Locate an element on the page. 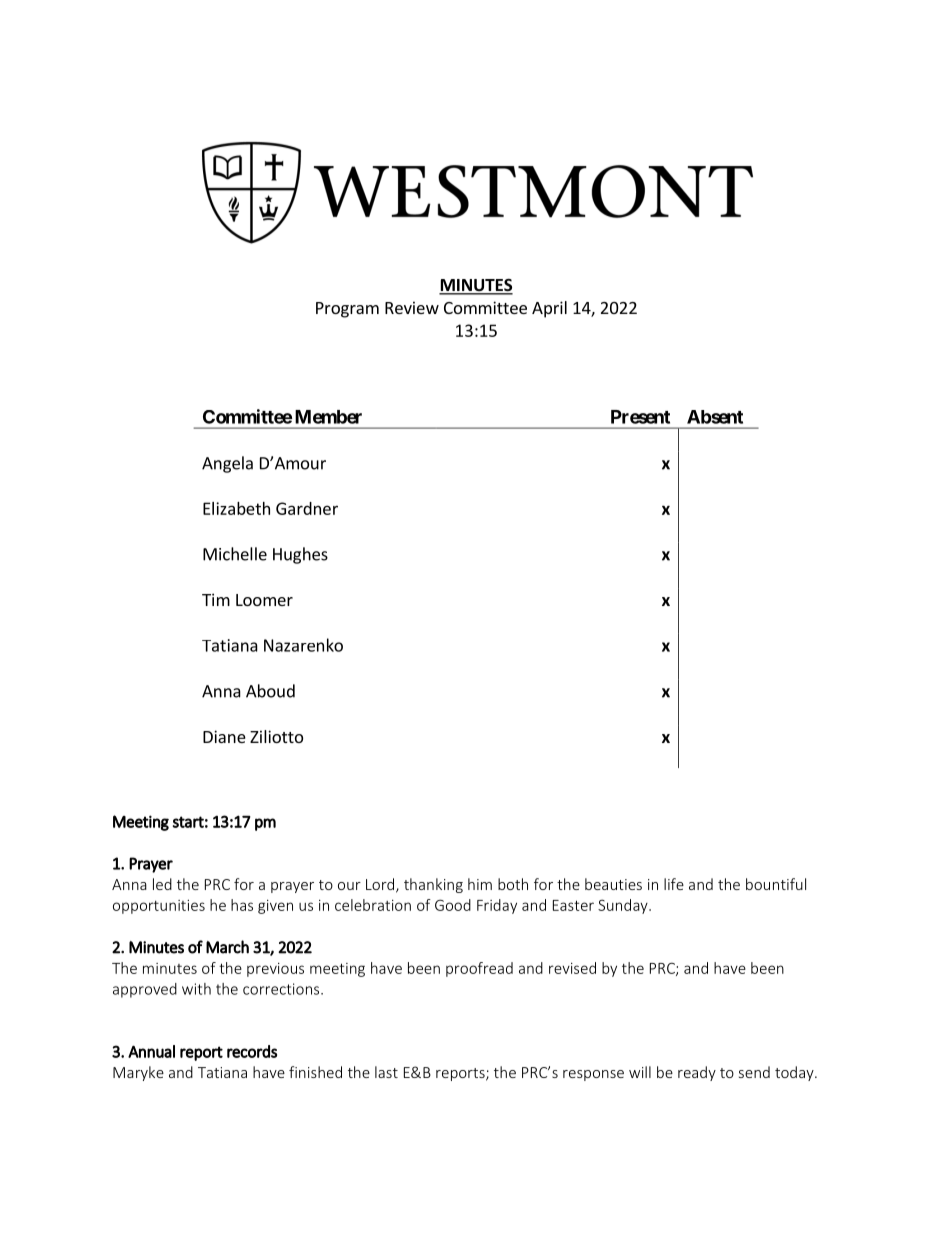 This image has width=952, height=1233. has is located at coordinates (242, 905).
